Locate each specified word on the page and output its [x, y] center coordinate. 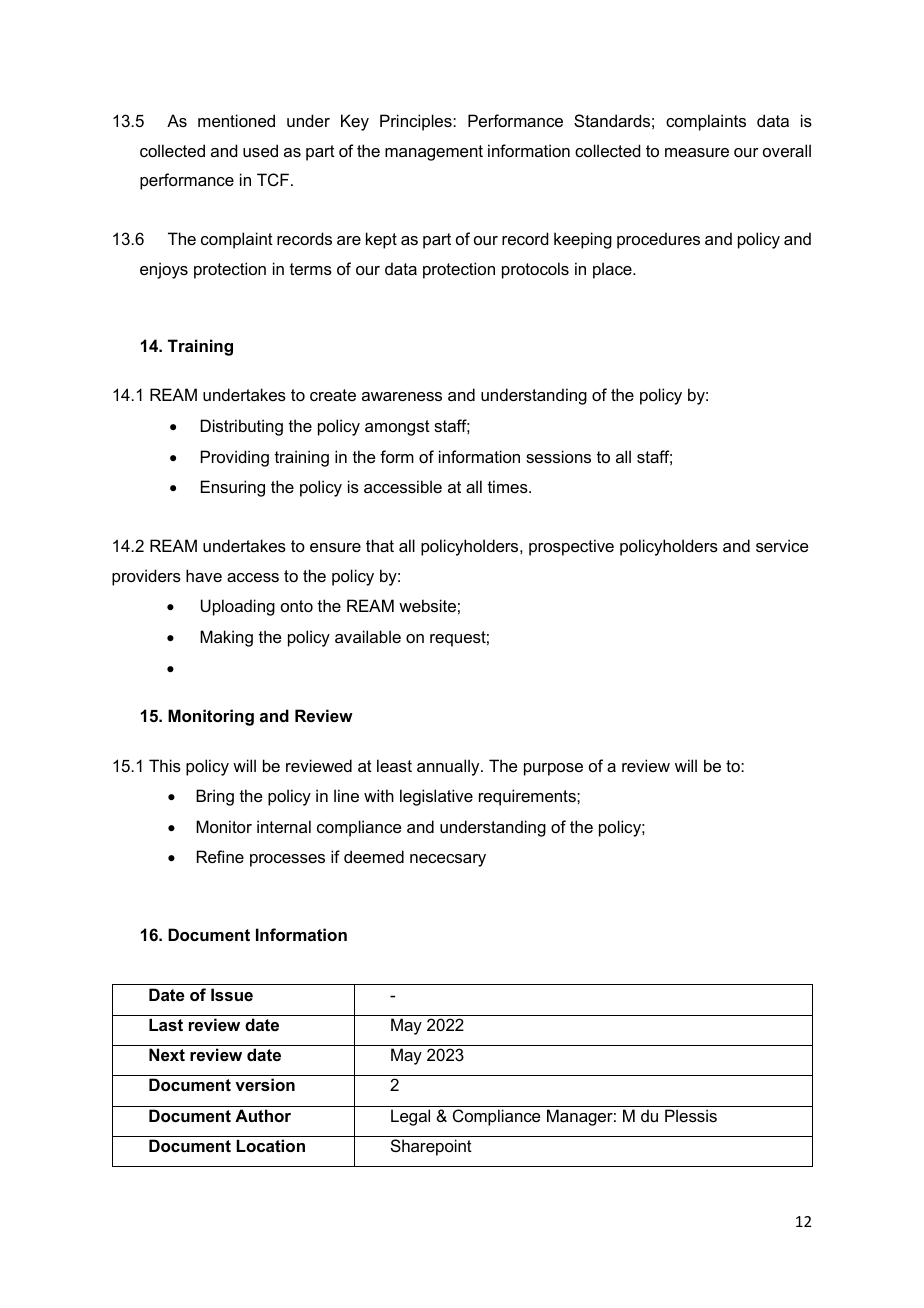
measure [697, 152]
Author [263, 1115]
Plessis [691, 1115]
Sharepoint [431, 1147]
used [260, 150]
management [434, 153]
